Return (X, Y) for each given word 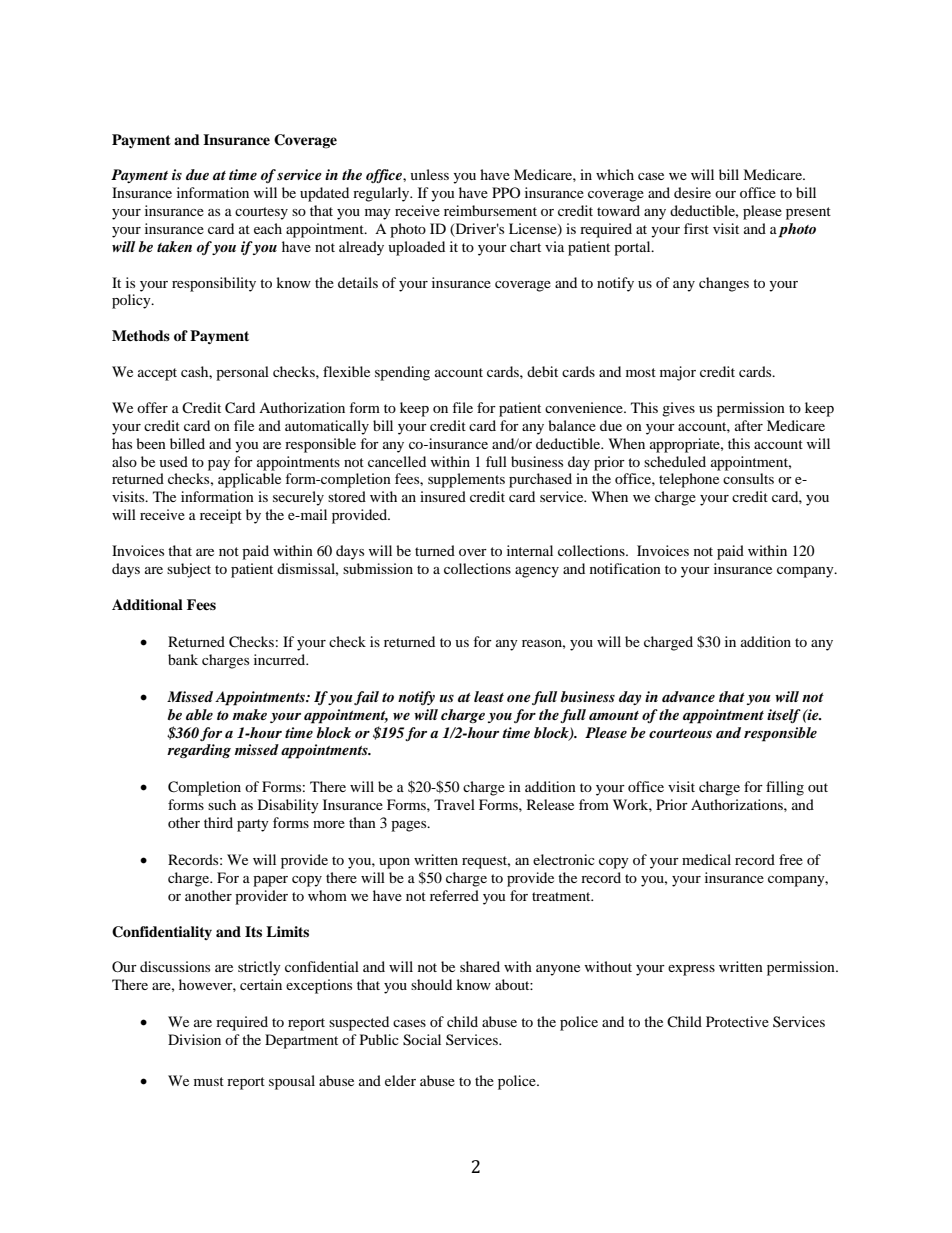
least (489, 696)
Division (194, 1039)
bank (183, 659)
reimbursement (490, 210)
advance (688, 696)
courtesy (261, 213)
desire (692, 192)
